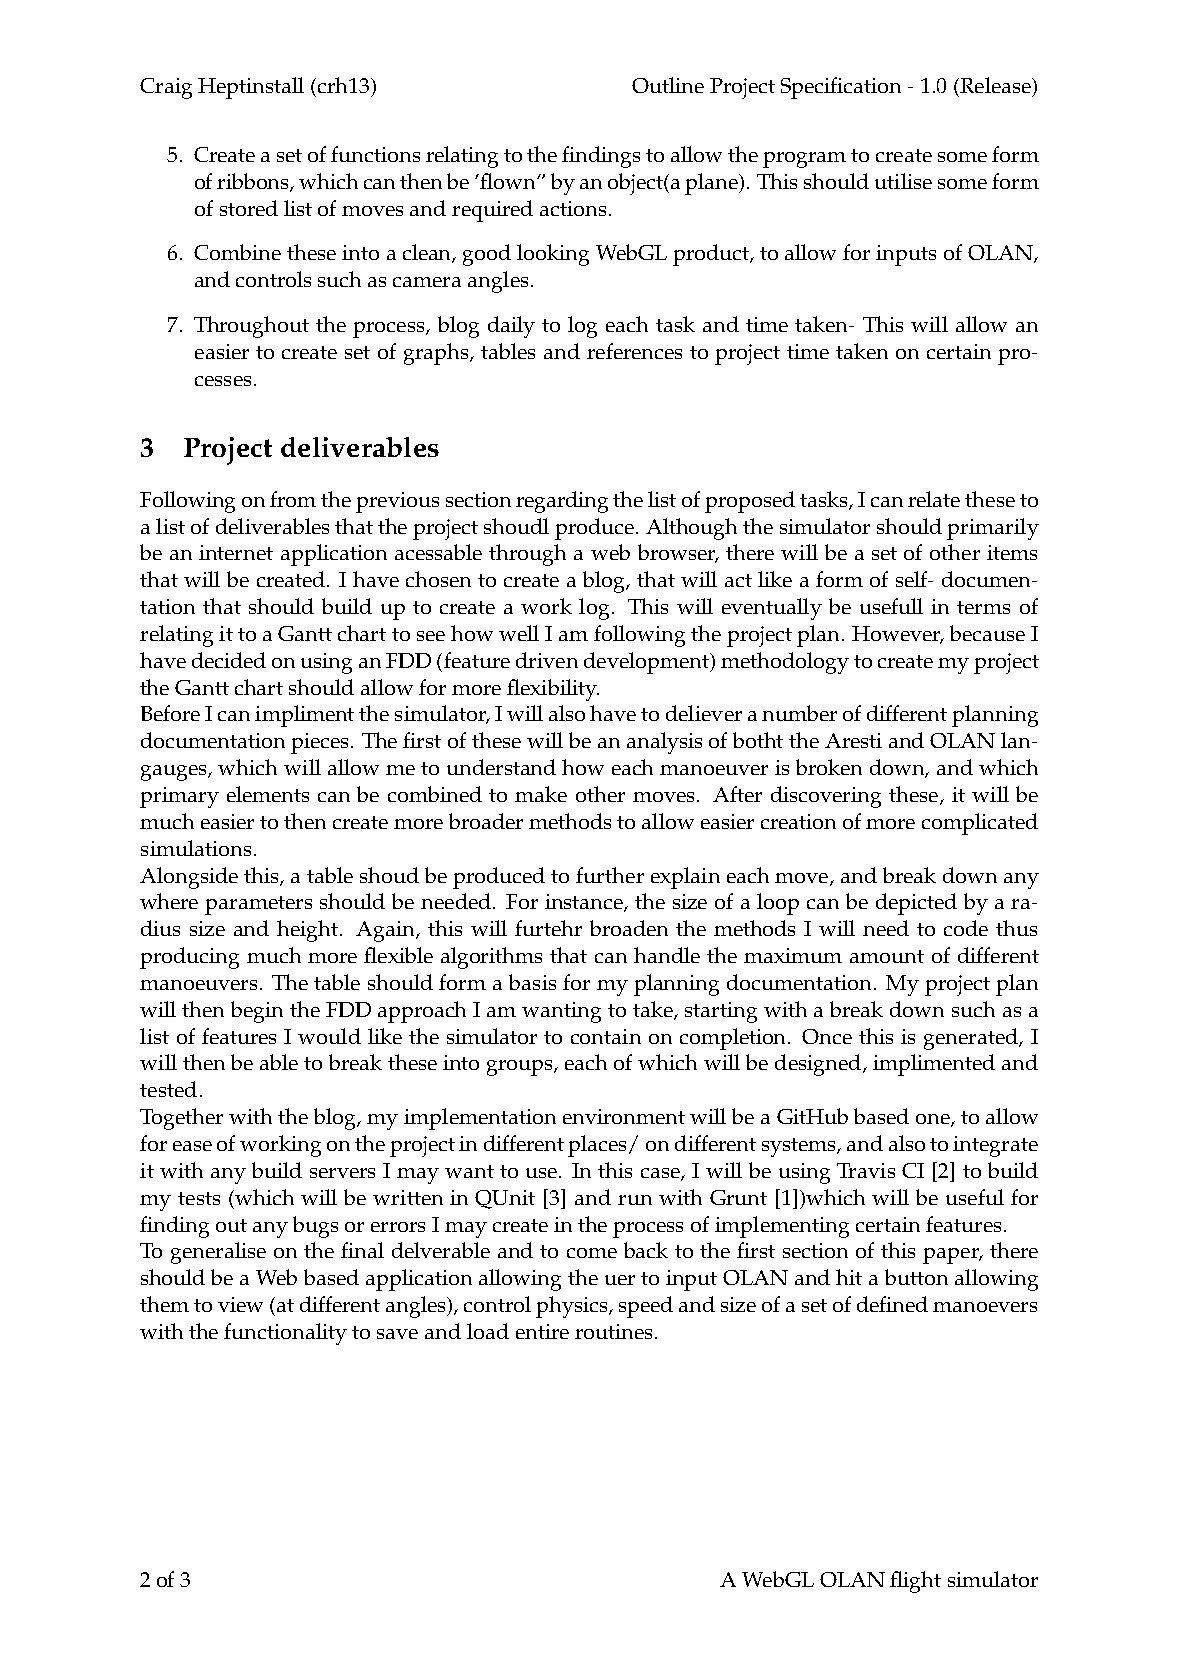 Image resolution: width=1179 pixels, height=1668 pixels. What do you see at coordinates (249, 208) in the screenshot?
I see `stored` at bounding box center [249, 208].
